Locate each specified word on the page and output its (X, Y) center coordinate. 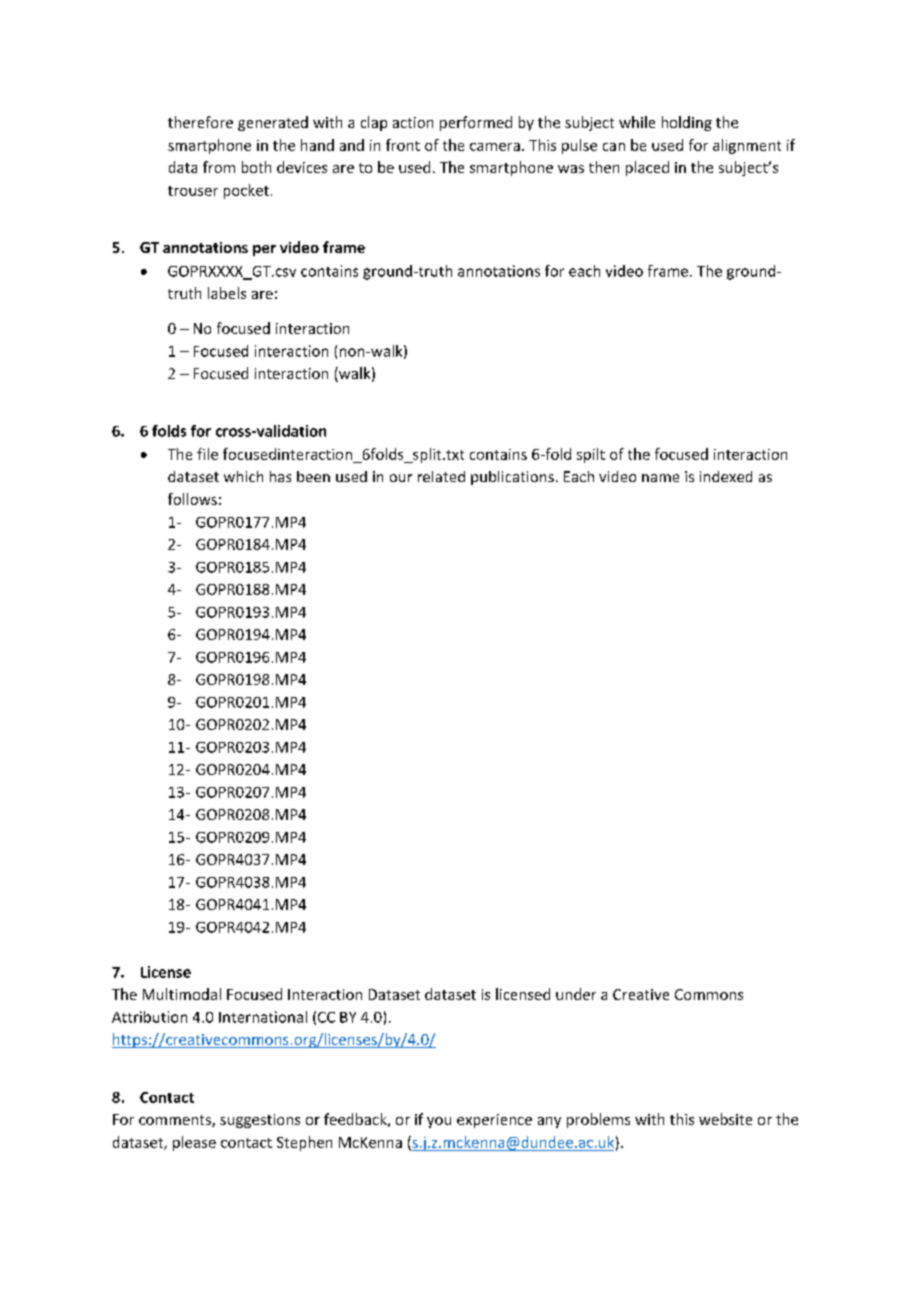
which (243, 476)
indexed (726, 476)
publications (512, 478)
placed (647, 168)
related (441, 476)
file (207, 454)
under (576, 994)
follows (192, 499)
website (725, 1119)
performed (476, 123)
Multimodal (182, 994)
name (660, 478)
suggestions (260, 1121)
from (219, 167)
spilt (591, 455)
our (401, 478)
